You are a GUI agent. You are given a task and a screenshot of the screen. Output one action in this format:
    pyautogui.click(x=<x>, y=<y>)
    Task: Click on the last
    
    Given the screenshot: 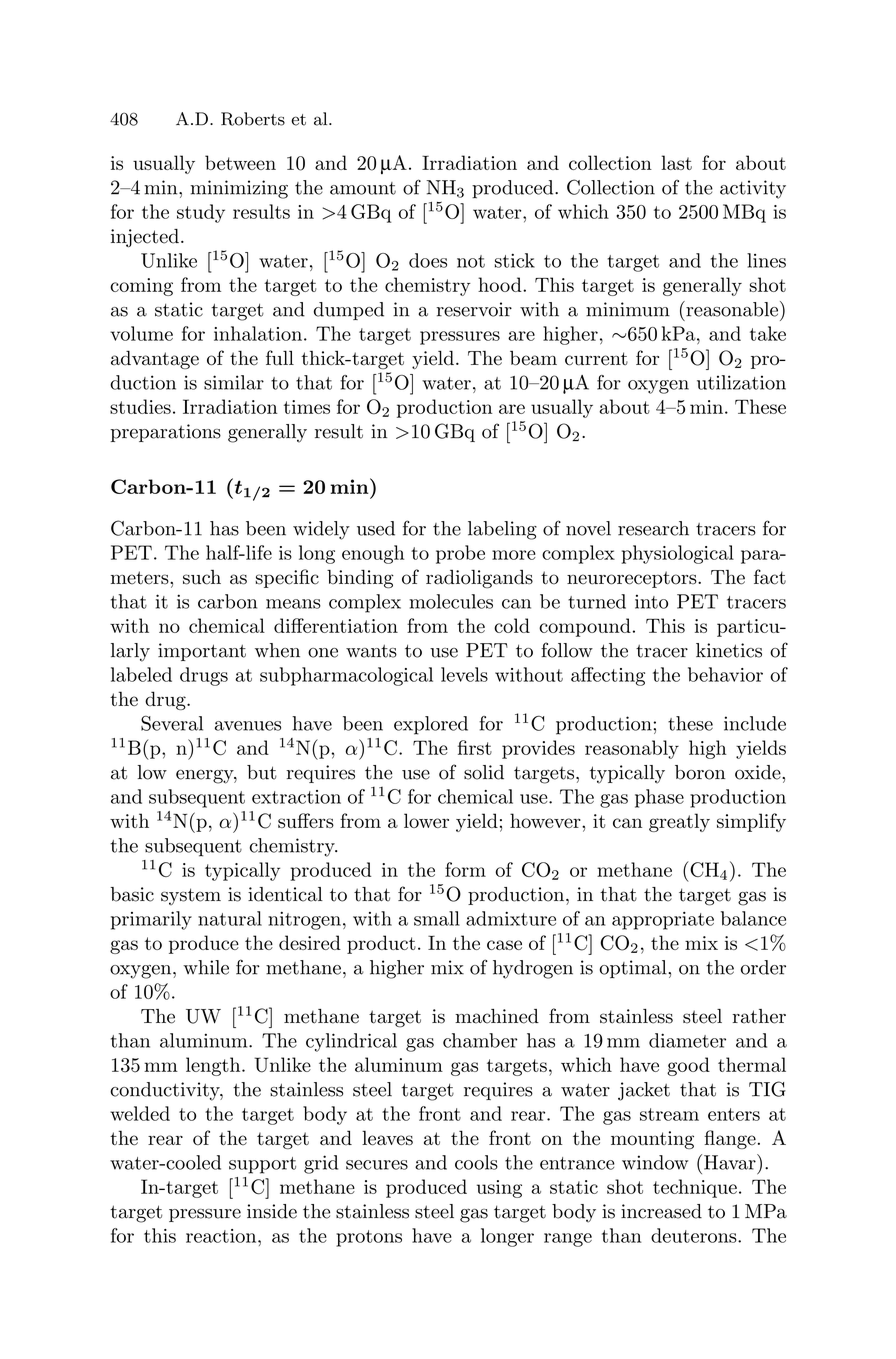 What is the action you would take?
    pyautogui.click(x=676, y=162)
